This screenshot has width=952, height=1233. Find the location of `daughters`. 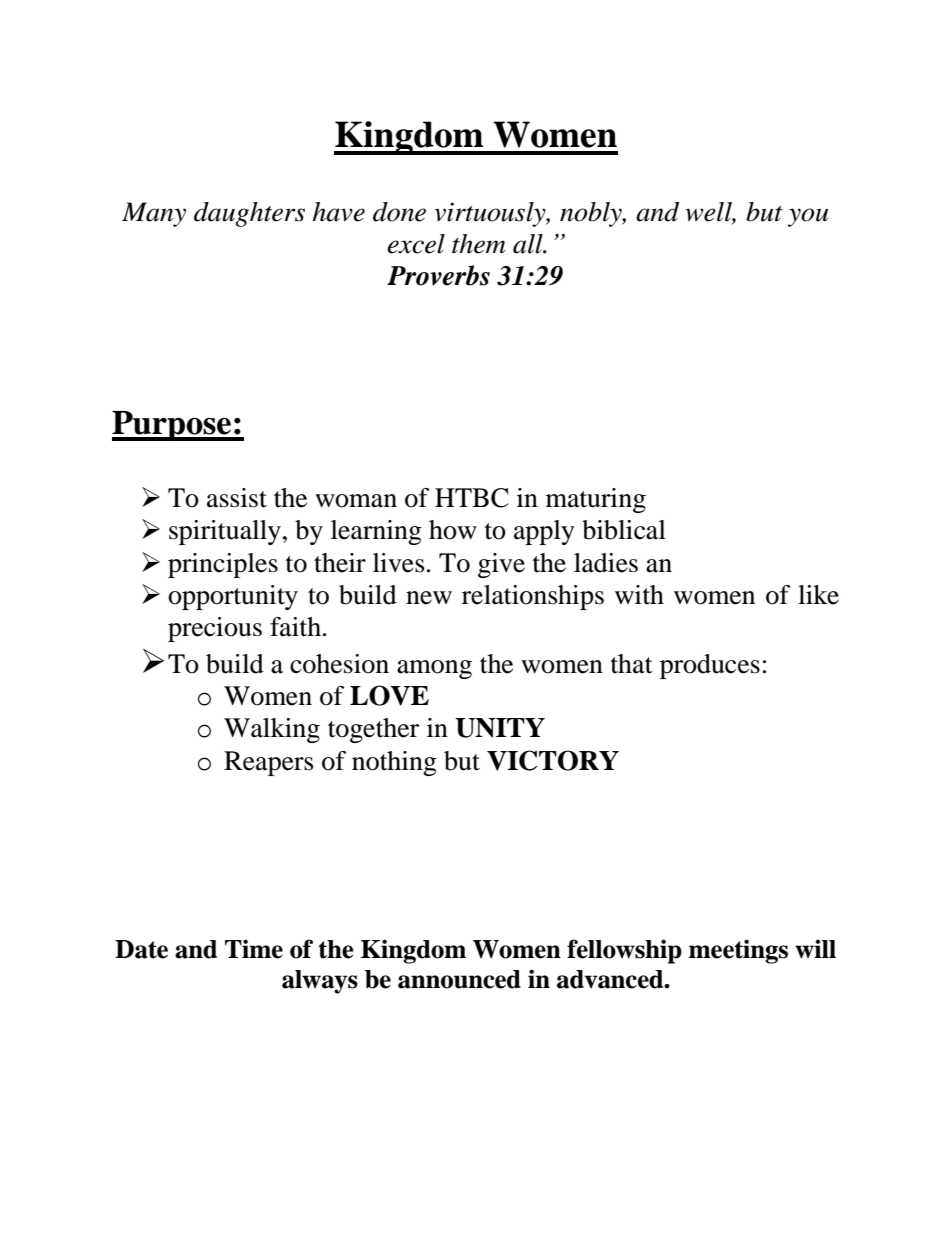

daughters is located at coordinates (249, 214).
